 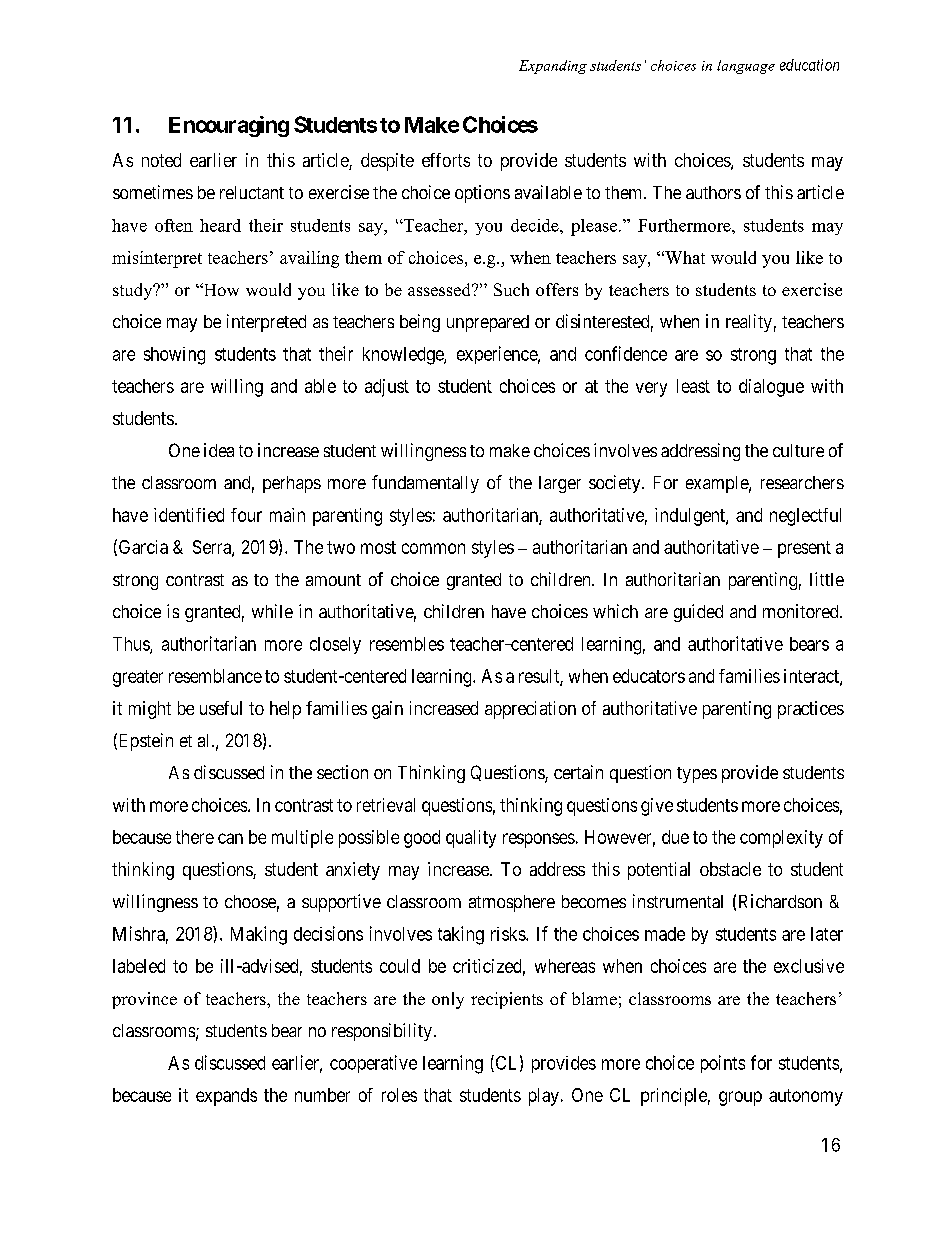 I want to click on points, so click(x=723, y=1064).
